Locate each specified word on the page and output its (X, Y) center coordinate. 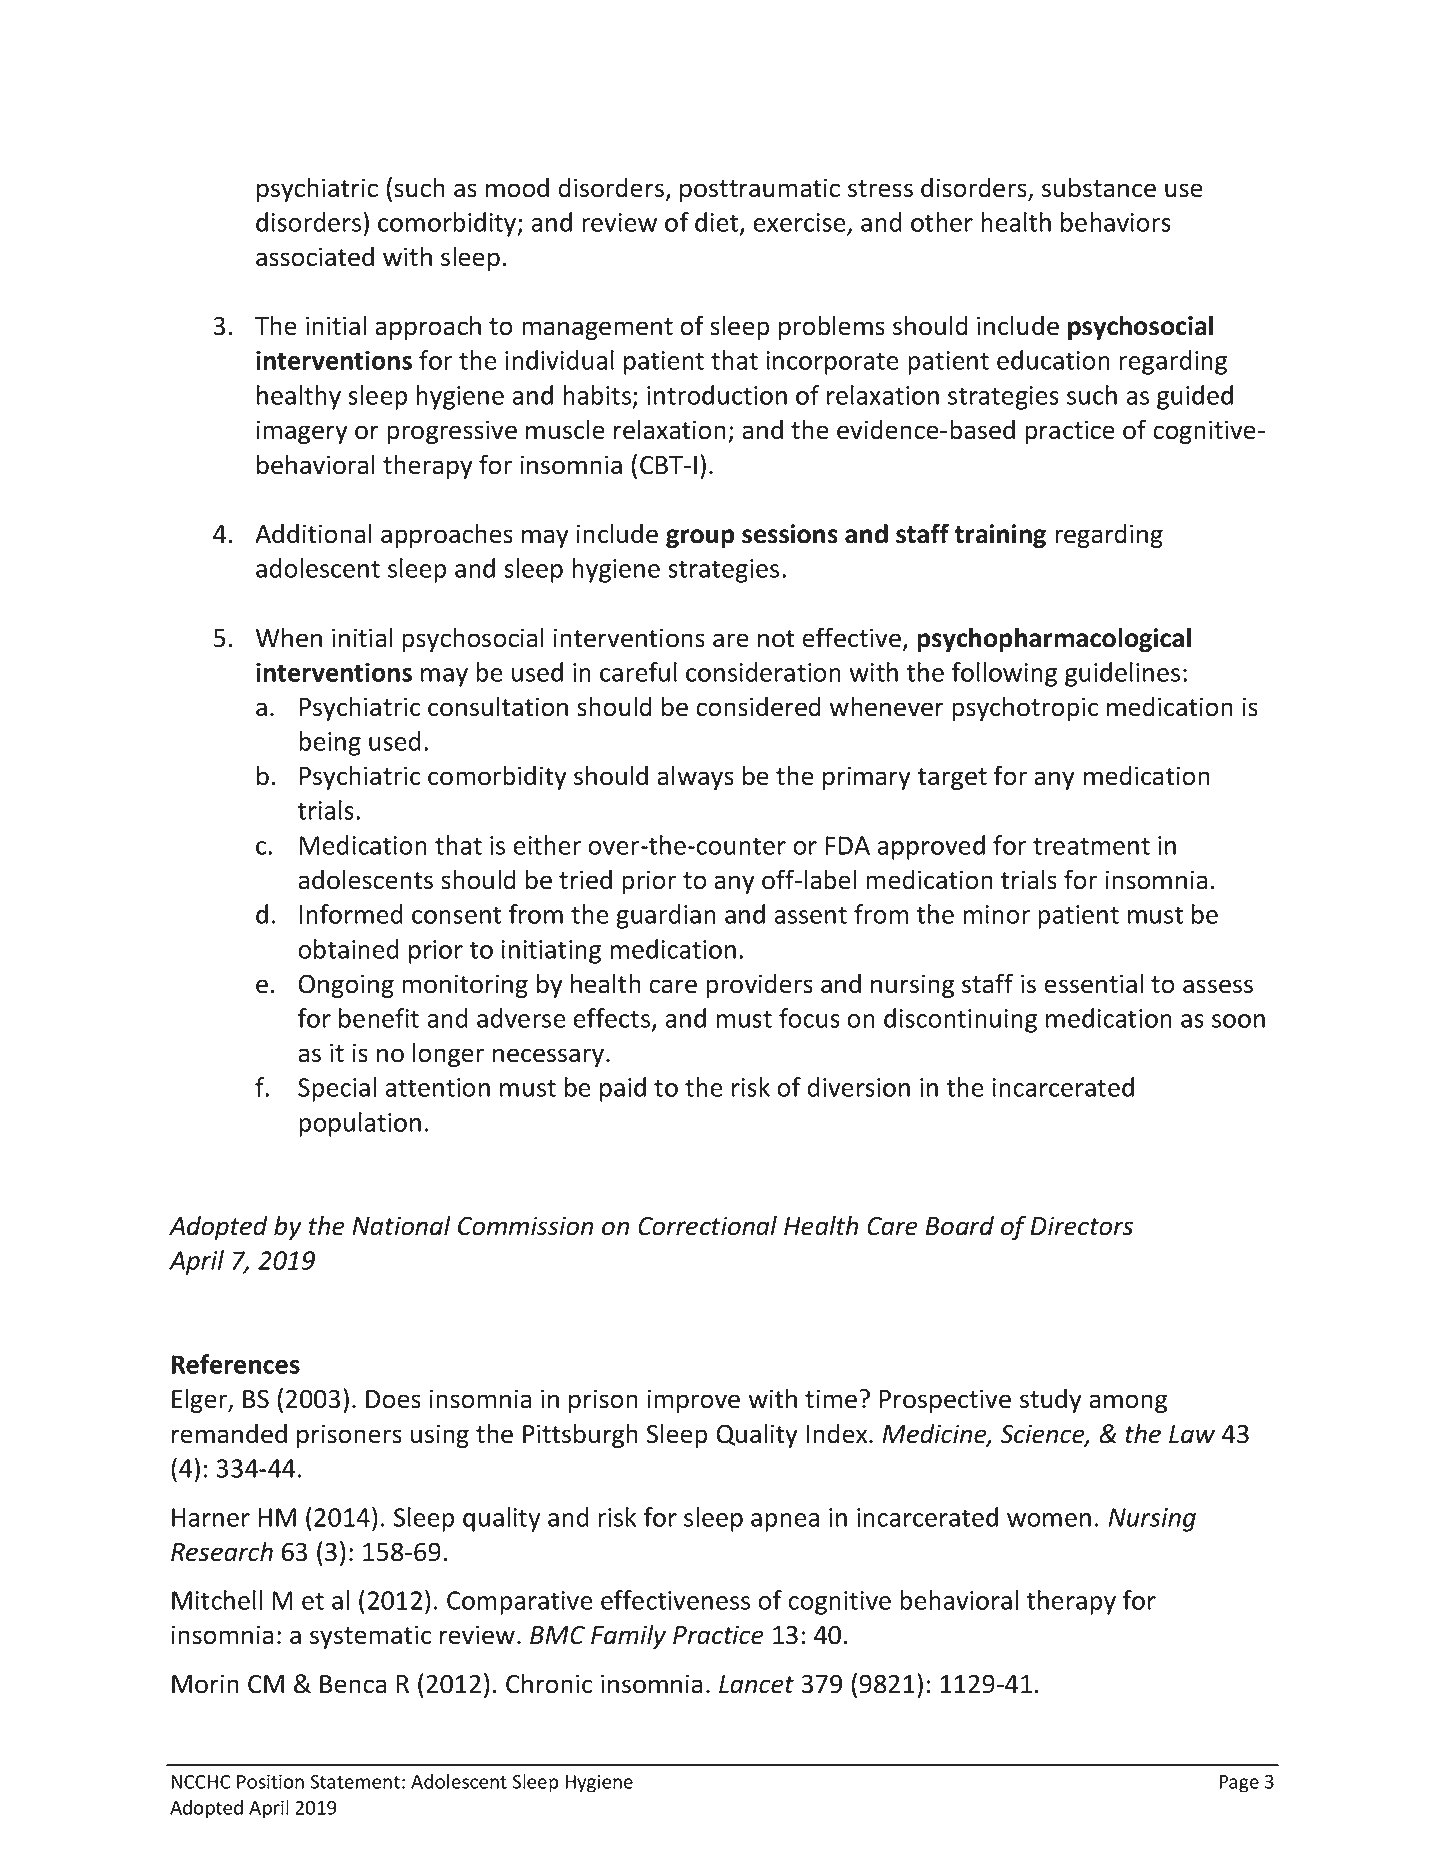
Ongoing (346, 986)
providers (759, 985)
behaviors (1116, 222)
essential (1093, 983)
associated (315, 256)
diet (718, 223)
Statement (355, 1782)
